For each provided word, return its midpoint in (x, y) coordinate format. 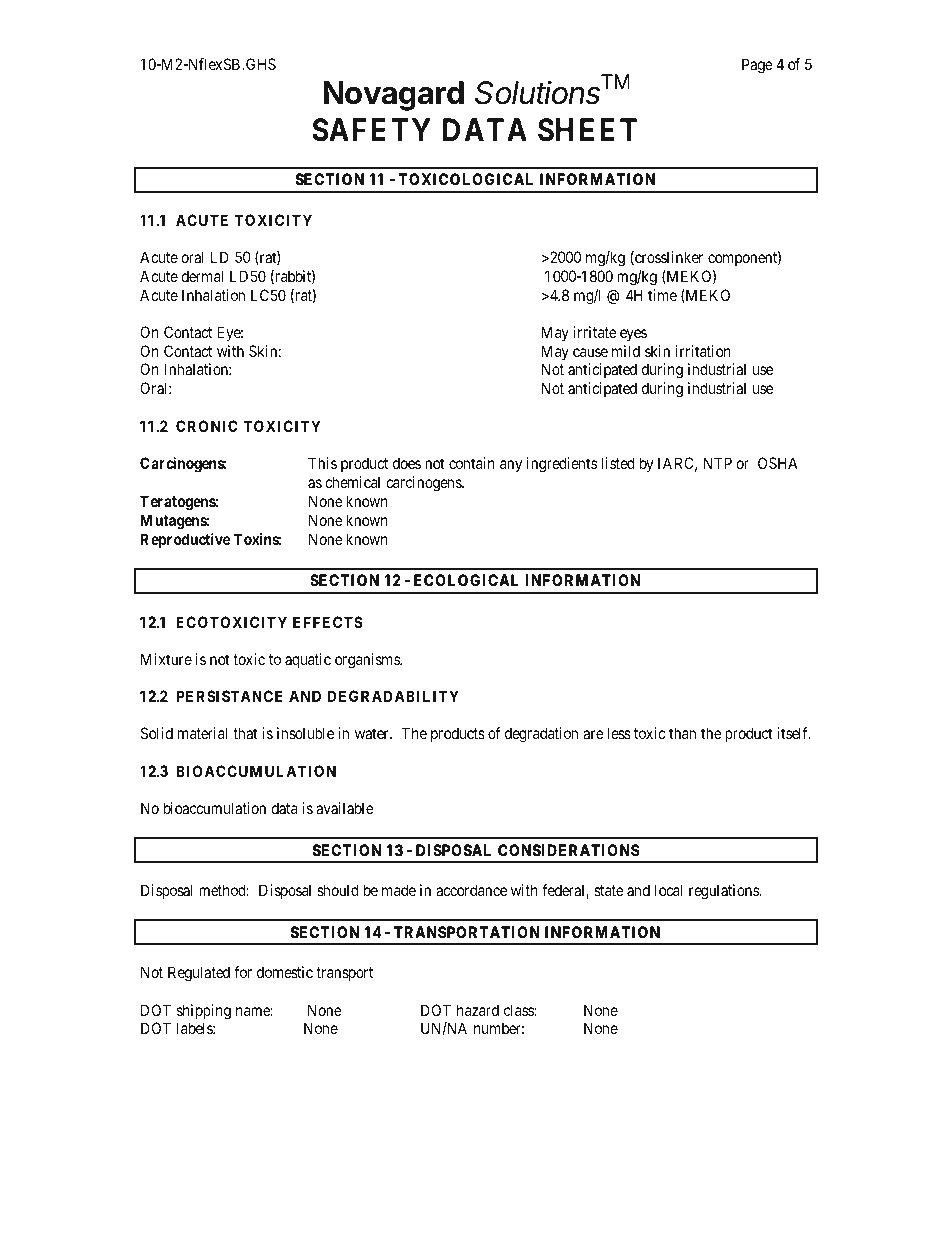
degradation (541, 735)
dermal (202, 276)
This (322, 463)
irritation (703, 351)
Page (757, 66)
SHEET (587, 130)
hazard (478, 1010)
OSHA (777, 463)
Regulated (199, 974)
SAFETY (371, 130)
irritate (595, 332)
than (682, 733)
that (245, 733)
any (511, 466)
